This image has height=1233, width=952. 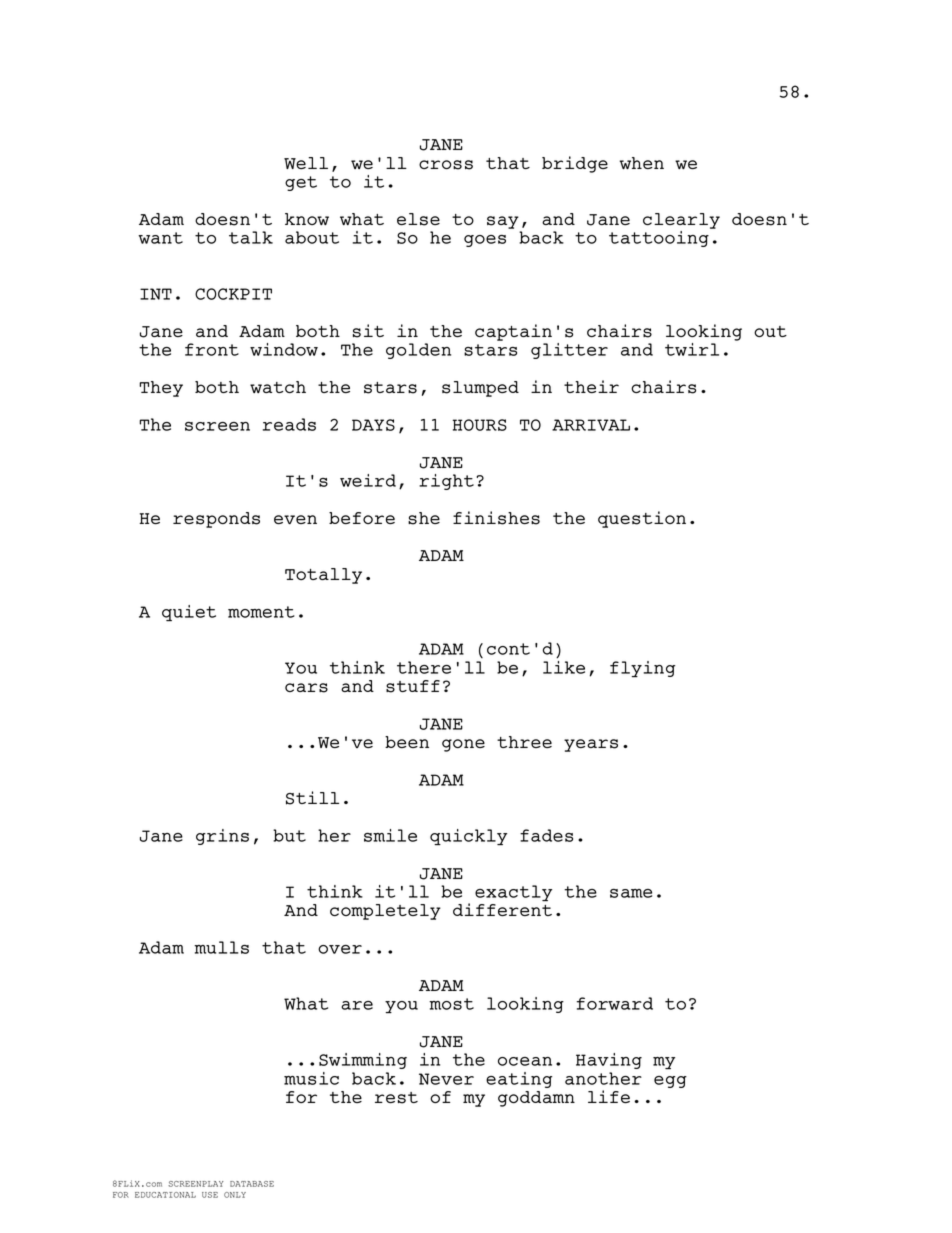 What do you see at coordinates (251, 237) in the image?
I see `talk` at bounding box center [251, 237].
